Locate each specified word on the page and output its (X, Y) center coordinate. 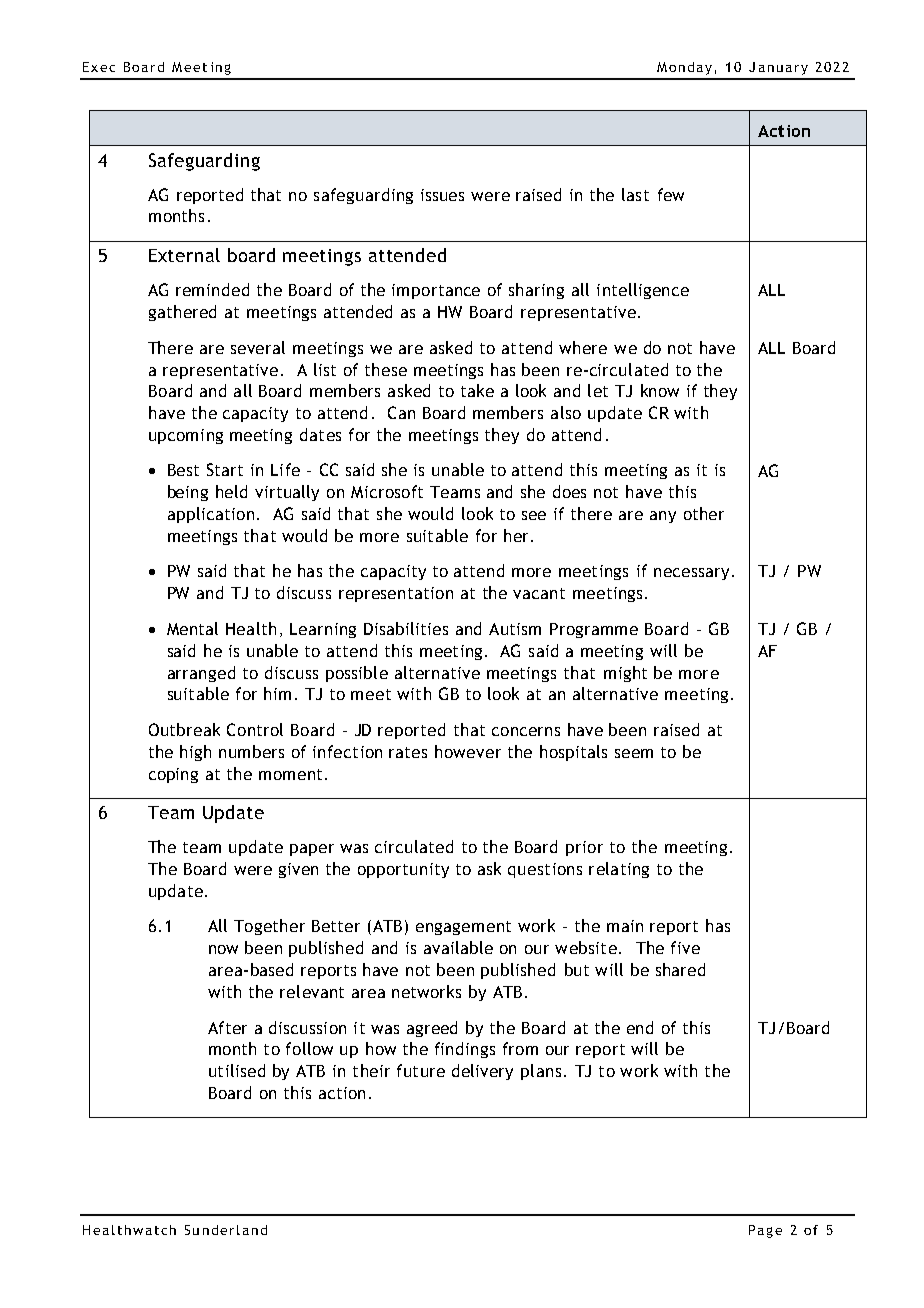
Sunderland (226, 1230)
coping (173, 775)
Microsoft (387, 491)
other (704, 513)
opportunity (403, 870)
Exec (99, 67)
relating (619, 870)
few (671, 194)
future (421, 1070)
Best (183, 470)
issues (442, 195)
